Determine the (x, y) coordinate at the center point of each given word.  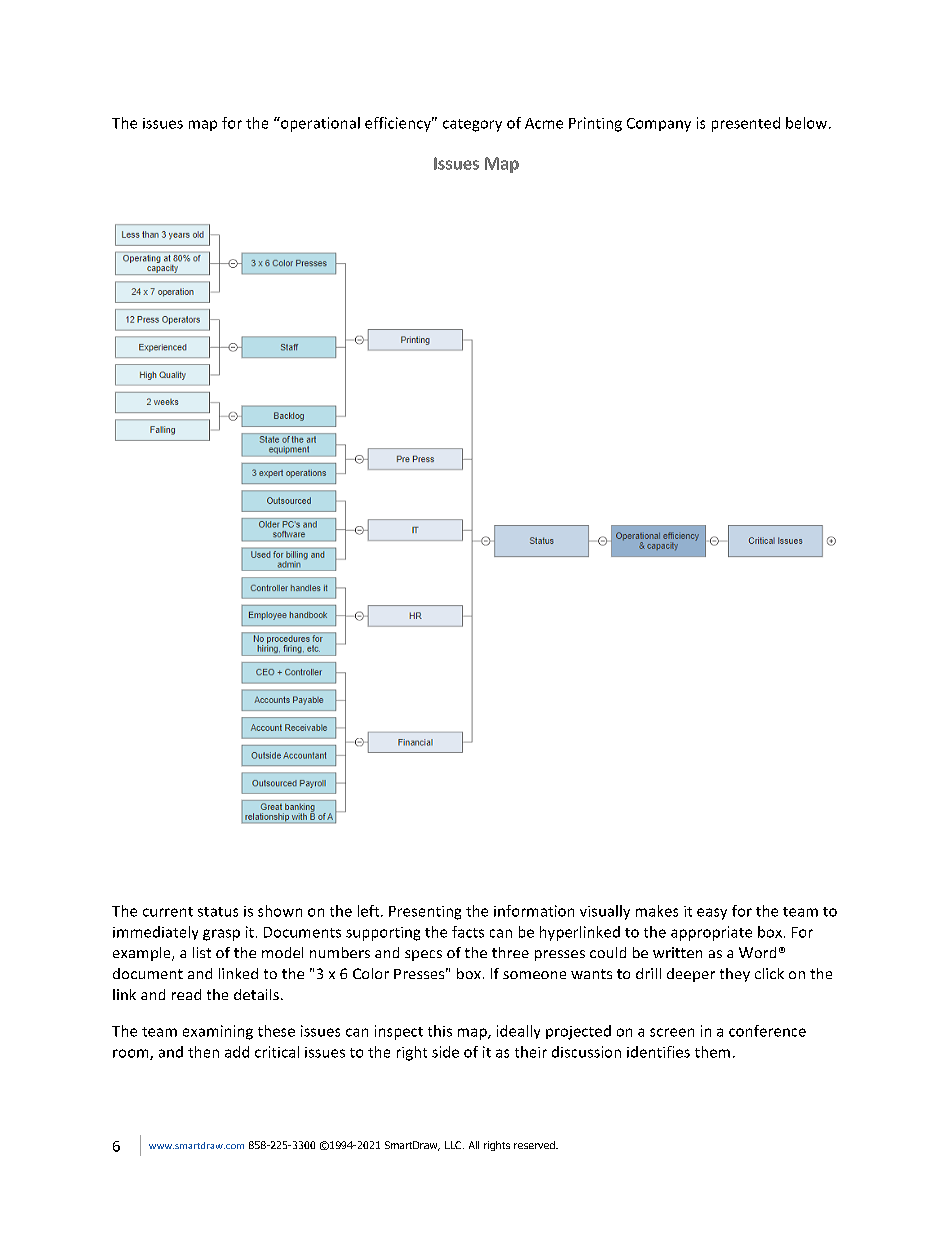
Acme (544, 123)
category (472, 125)
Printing (595, 124)
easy (712, 914)
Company (659, 125)
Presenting (425, 913)
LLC (454, 1145)
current (168, 912)
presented (746, 124)
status (218, 912)
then (203, 1052)
